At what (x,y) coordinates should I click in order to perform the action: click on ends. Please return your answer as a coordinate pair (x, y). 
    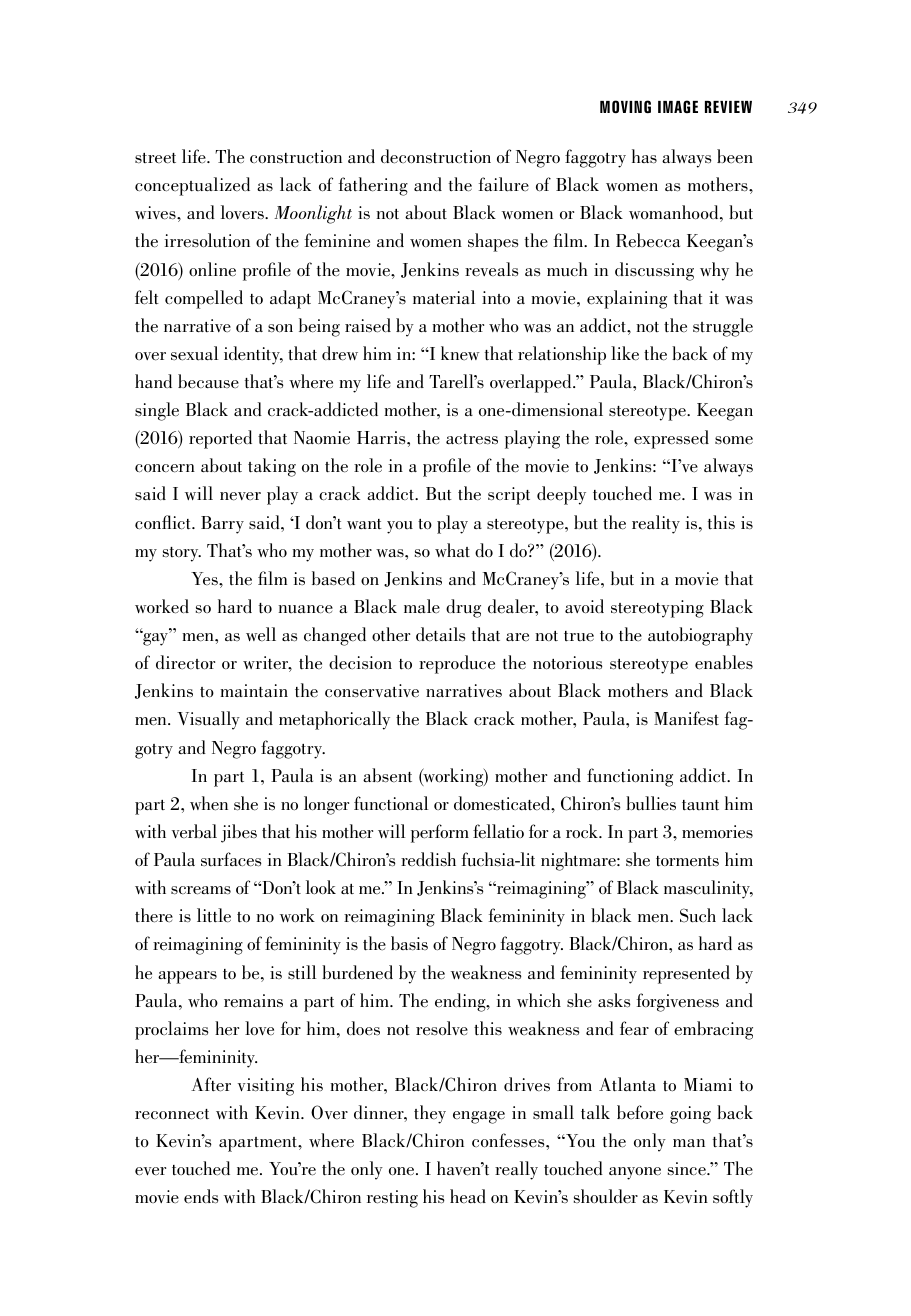
    Looking at the image, I should click on (201, 1196).
